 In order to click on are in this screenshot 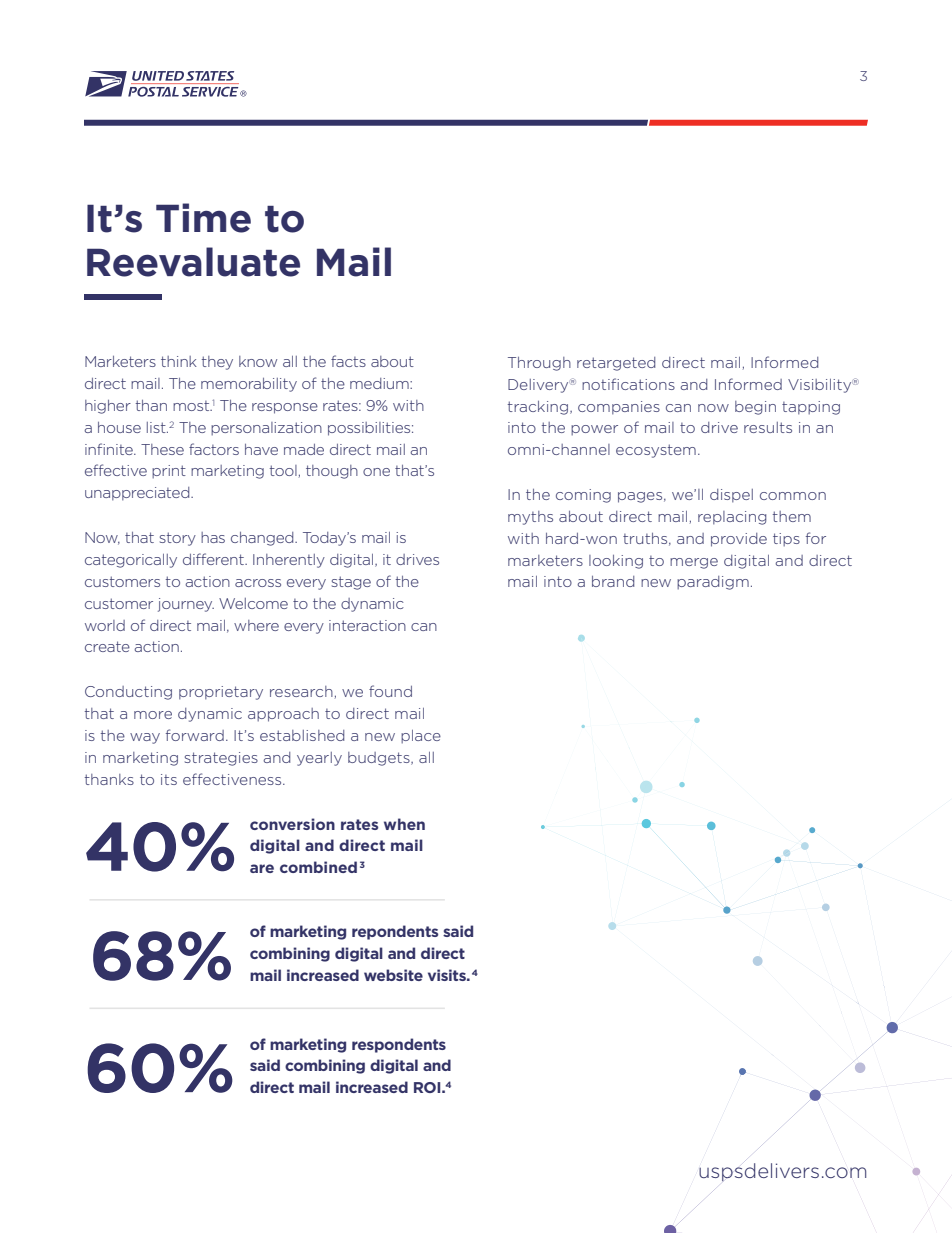, I will do `click(262, 868)`.
